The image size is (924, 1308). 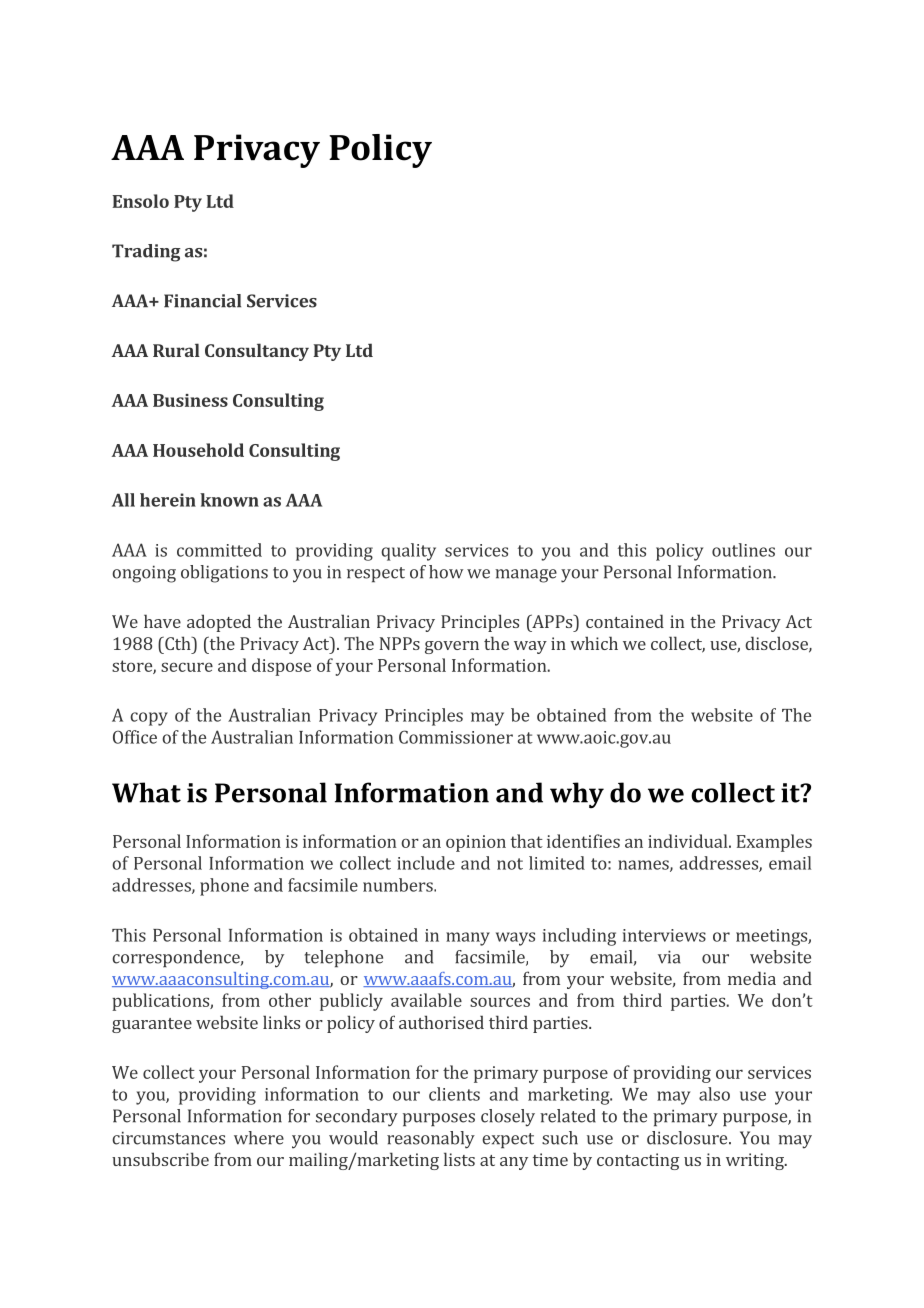 I want to click on quality, so click(x=408, y=552).
